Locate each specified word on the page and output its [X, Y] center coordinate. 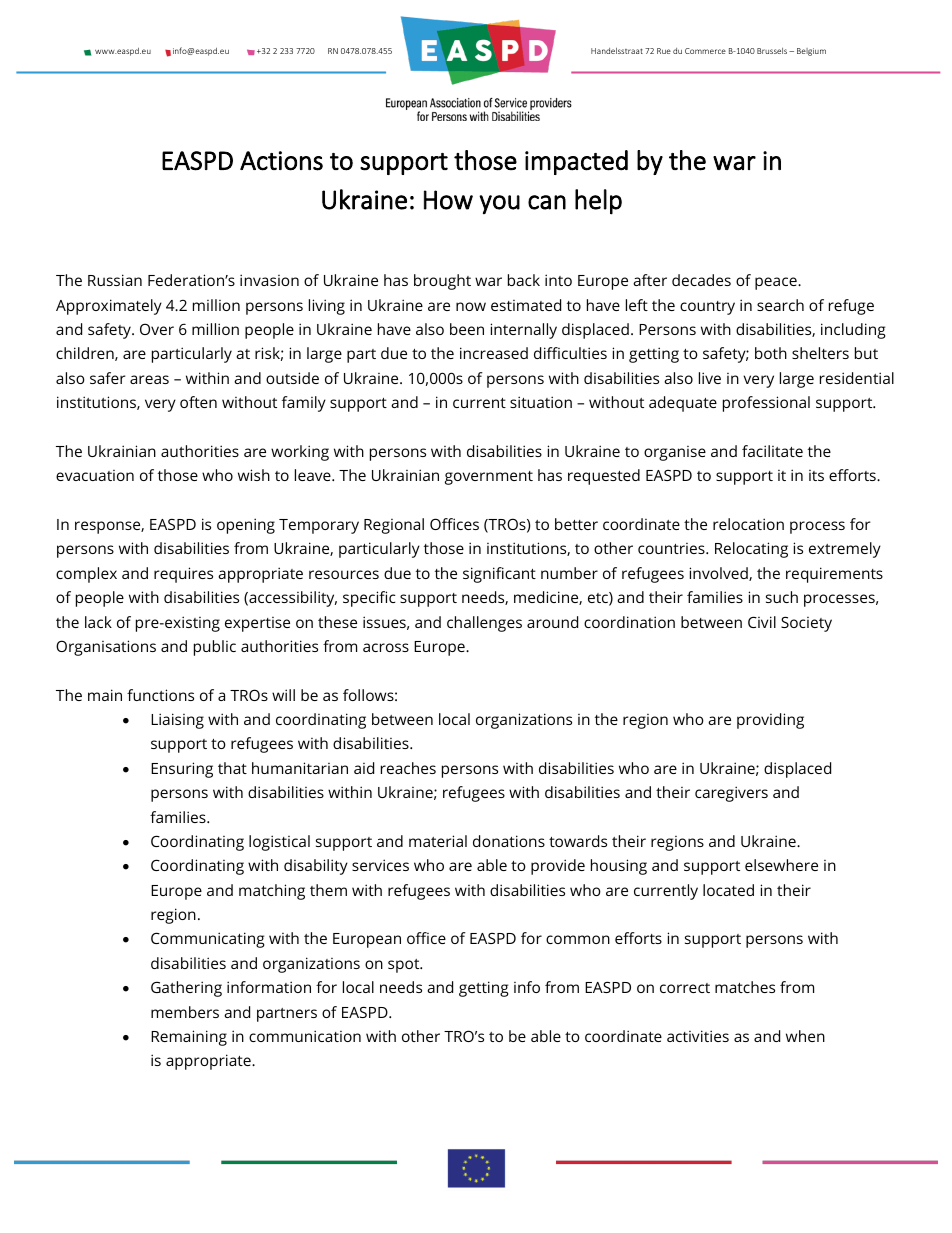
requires [183, 575]
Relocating [751, 550]
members [185, 1012]
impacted [576, 162]
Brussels [772, 51]
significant [499, 575]
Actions [281, 161]
